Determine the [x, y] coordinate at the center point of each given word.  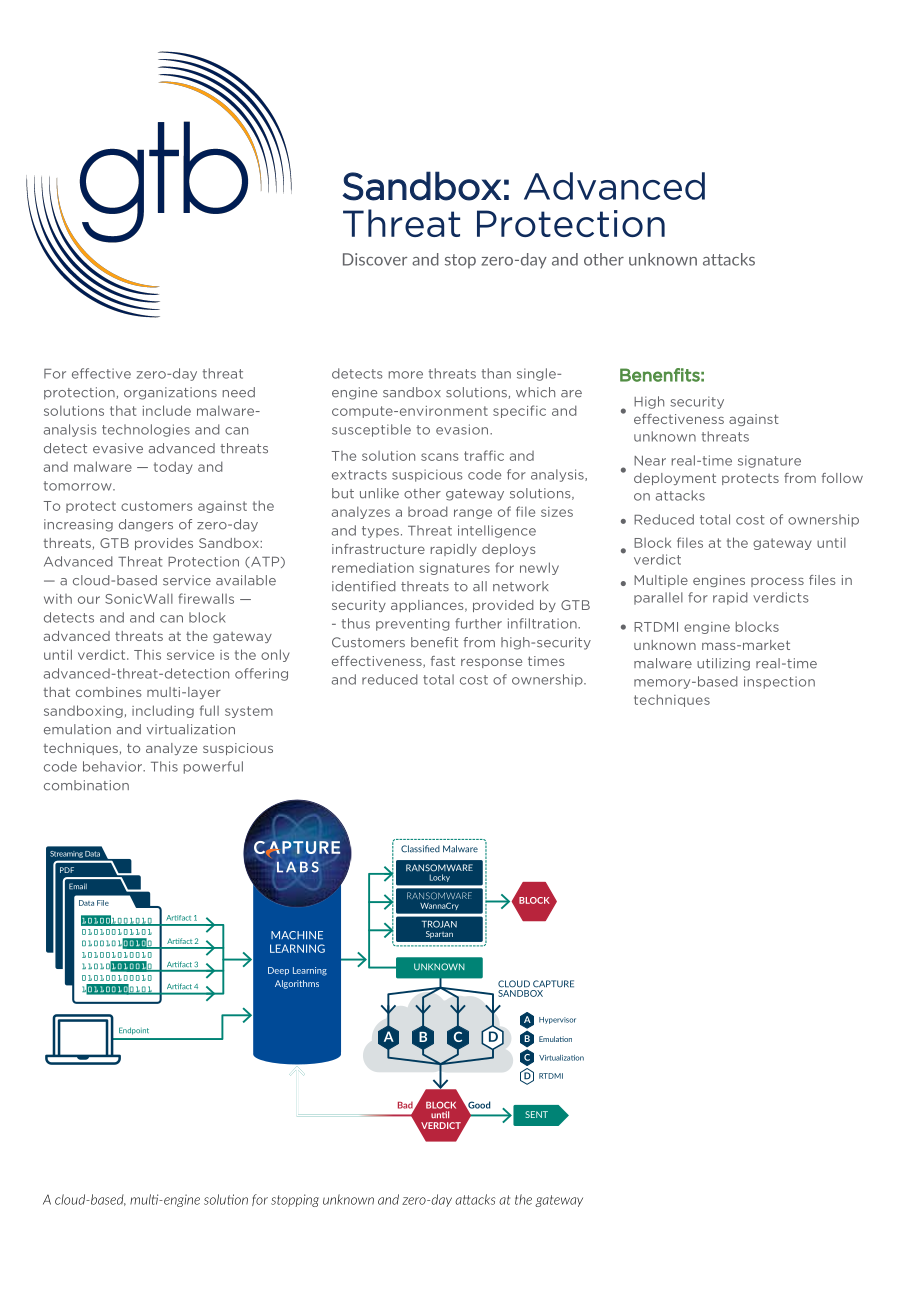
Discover [375, 259]
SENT [536, 1114]
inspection [779, 682]
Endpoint [134, 1031]
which [535, 392]
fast [443, 661]
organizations [170, 393]
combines [108, 692]
